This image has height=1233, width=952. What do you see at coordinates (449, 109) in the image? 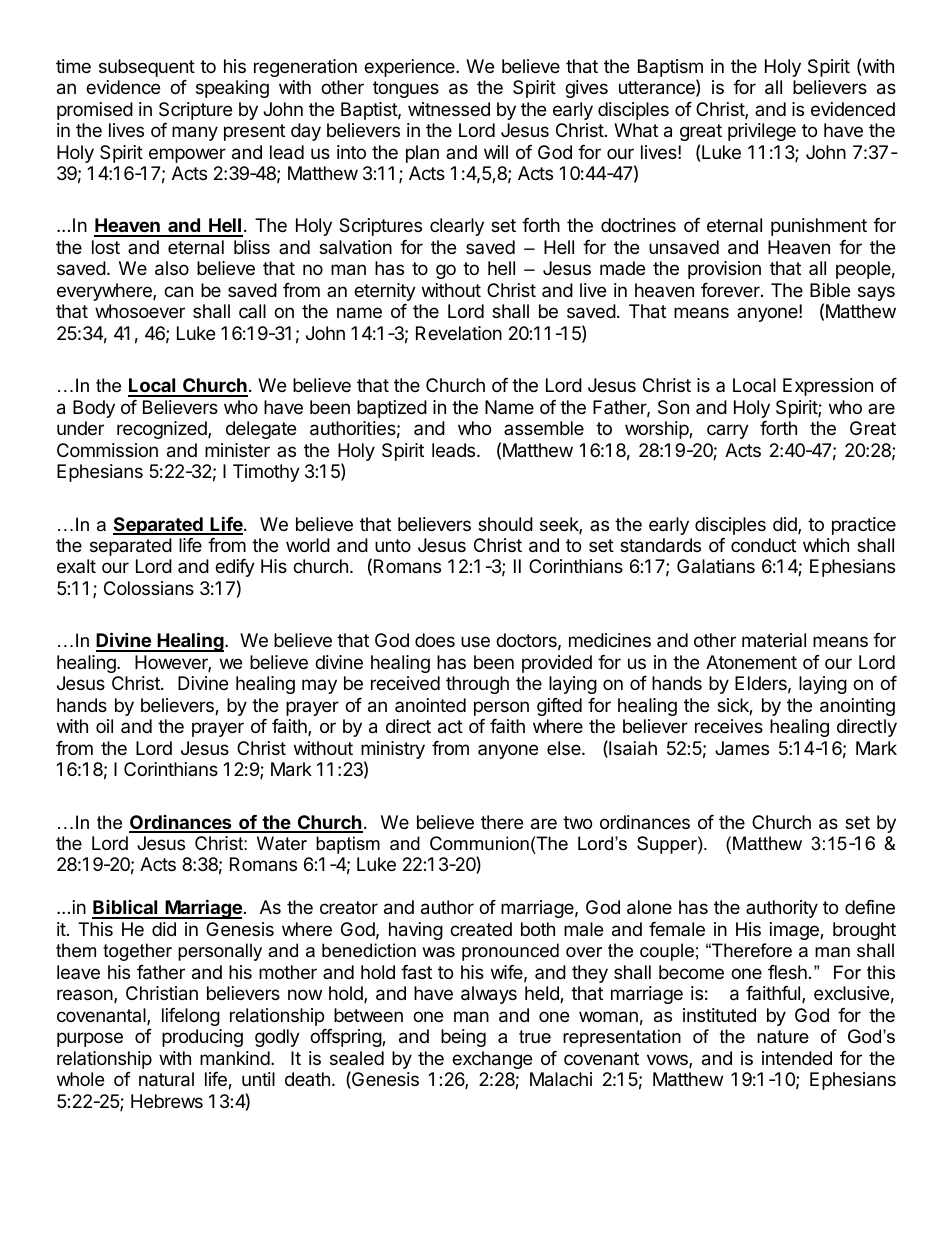
I see `witnessed` at bounding box center [449, 109].
